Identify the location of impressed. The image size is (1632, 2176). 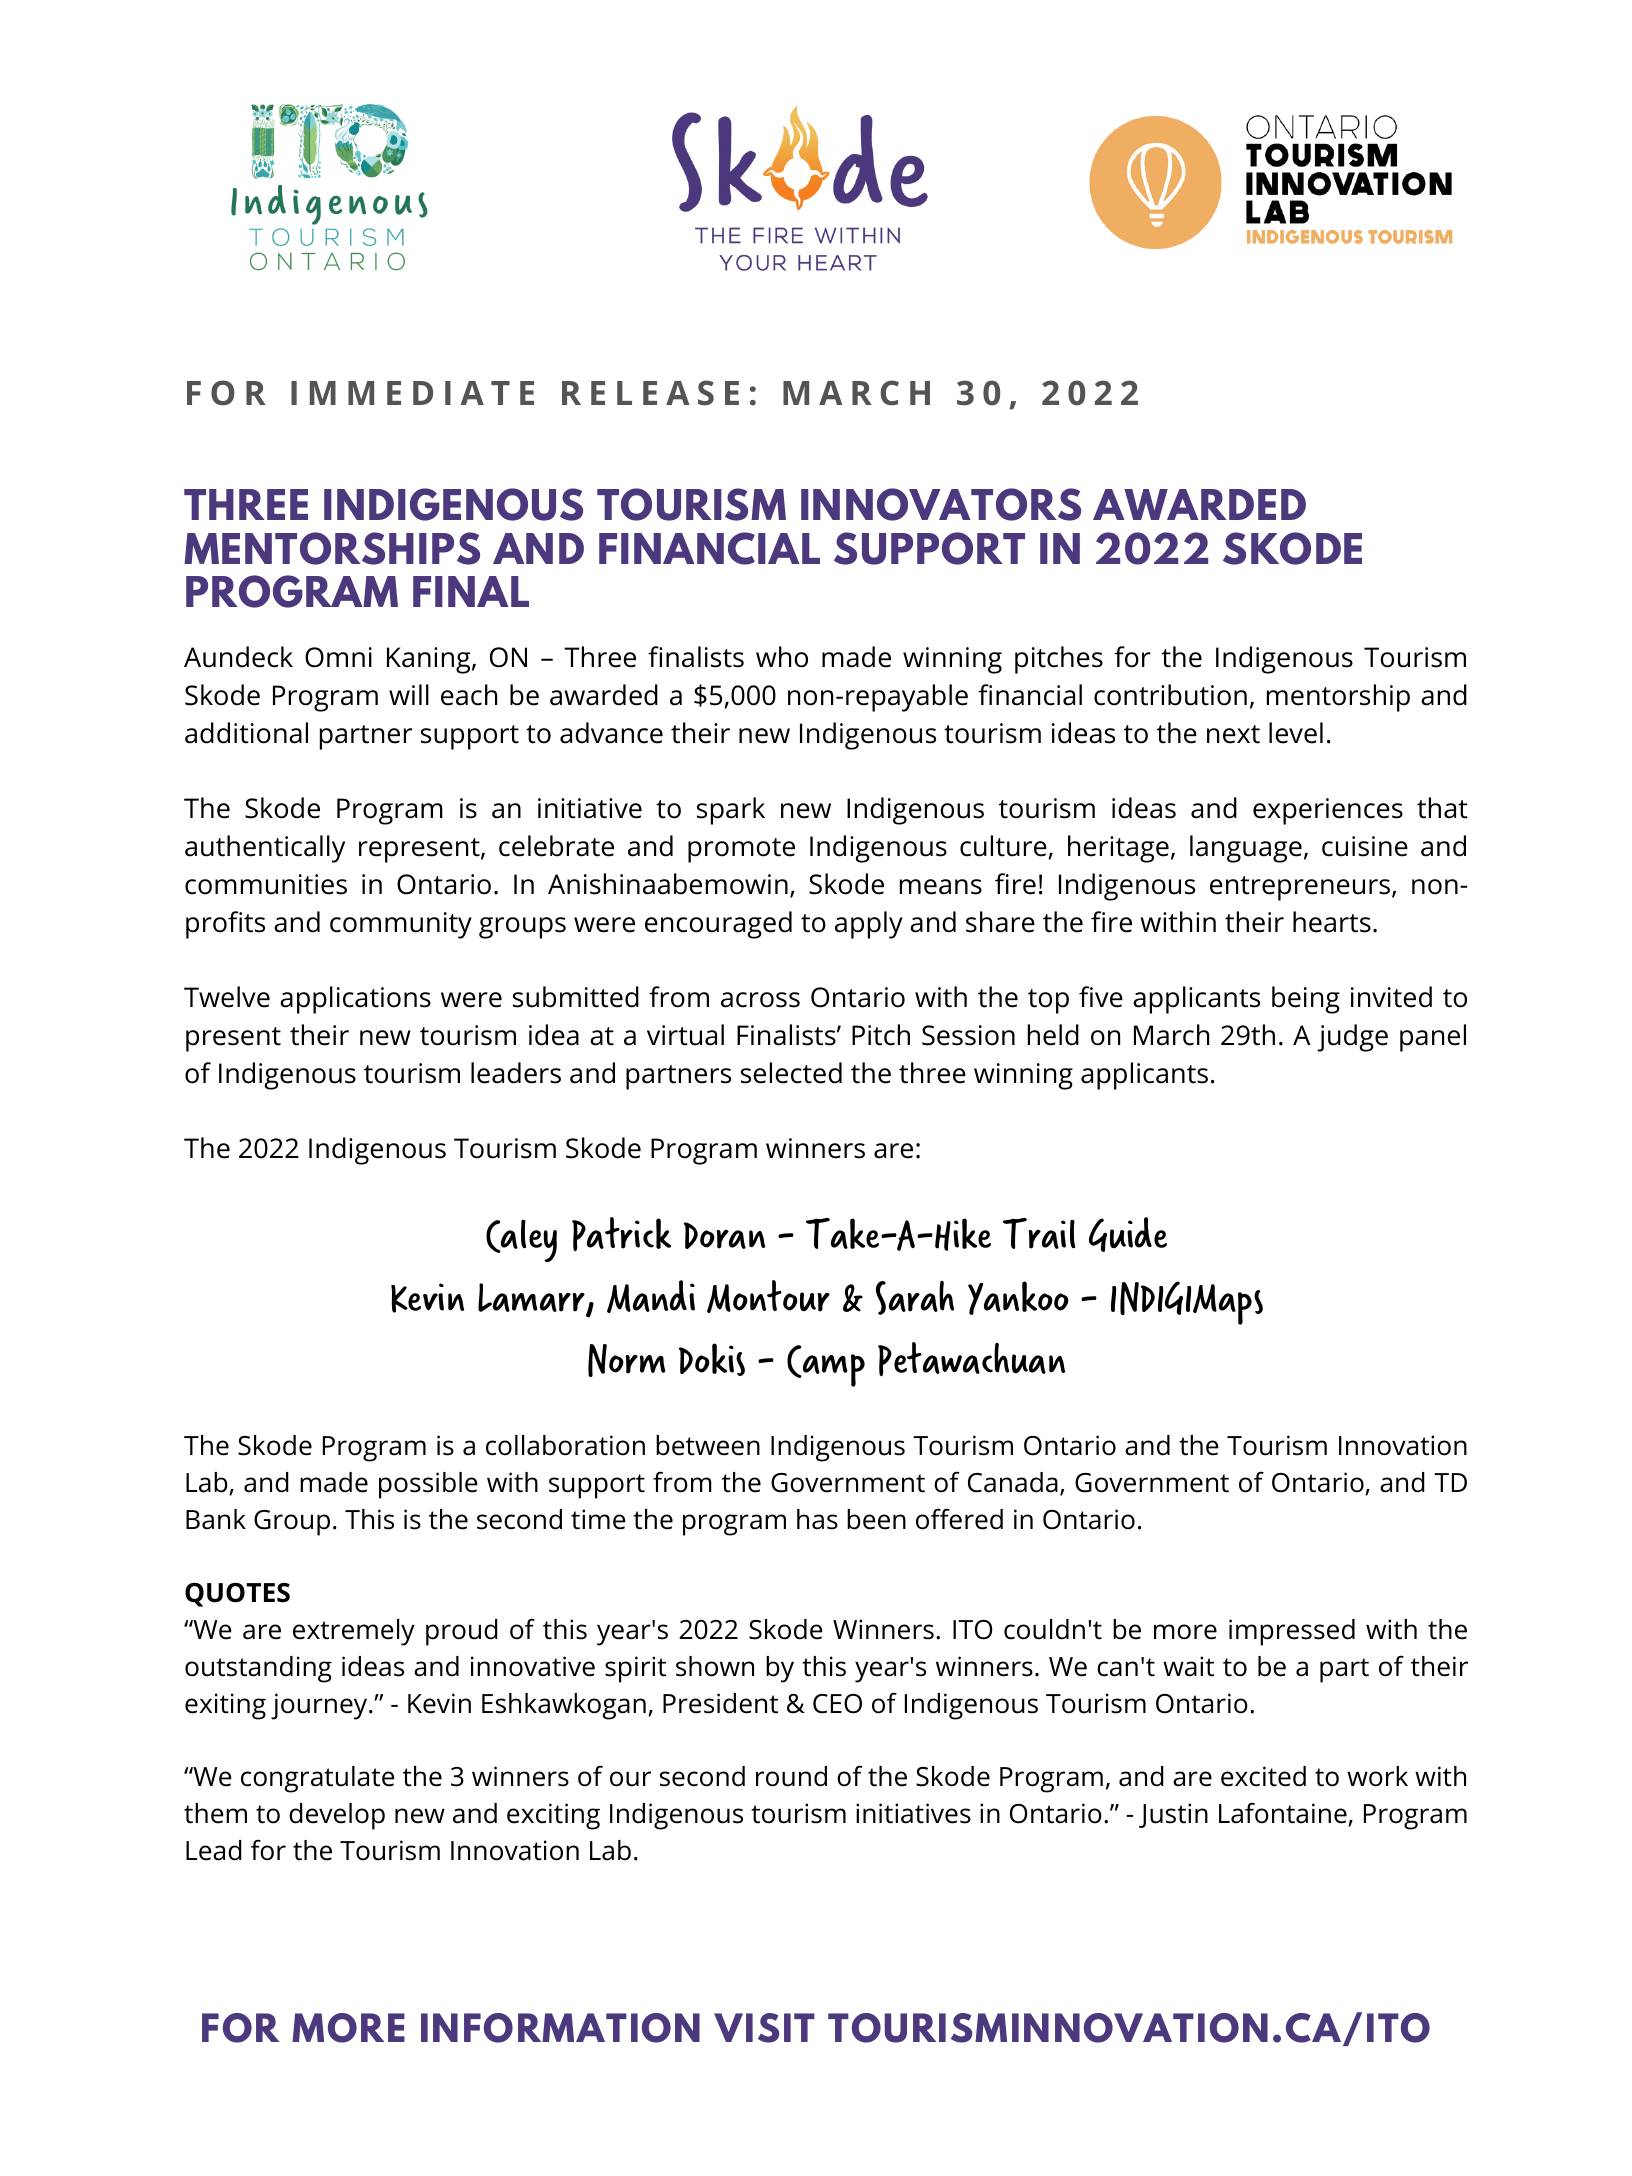
(1292, 1632).
